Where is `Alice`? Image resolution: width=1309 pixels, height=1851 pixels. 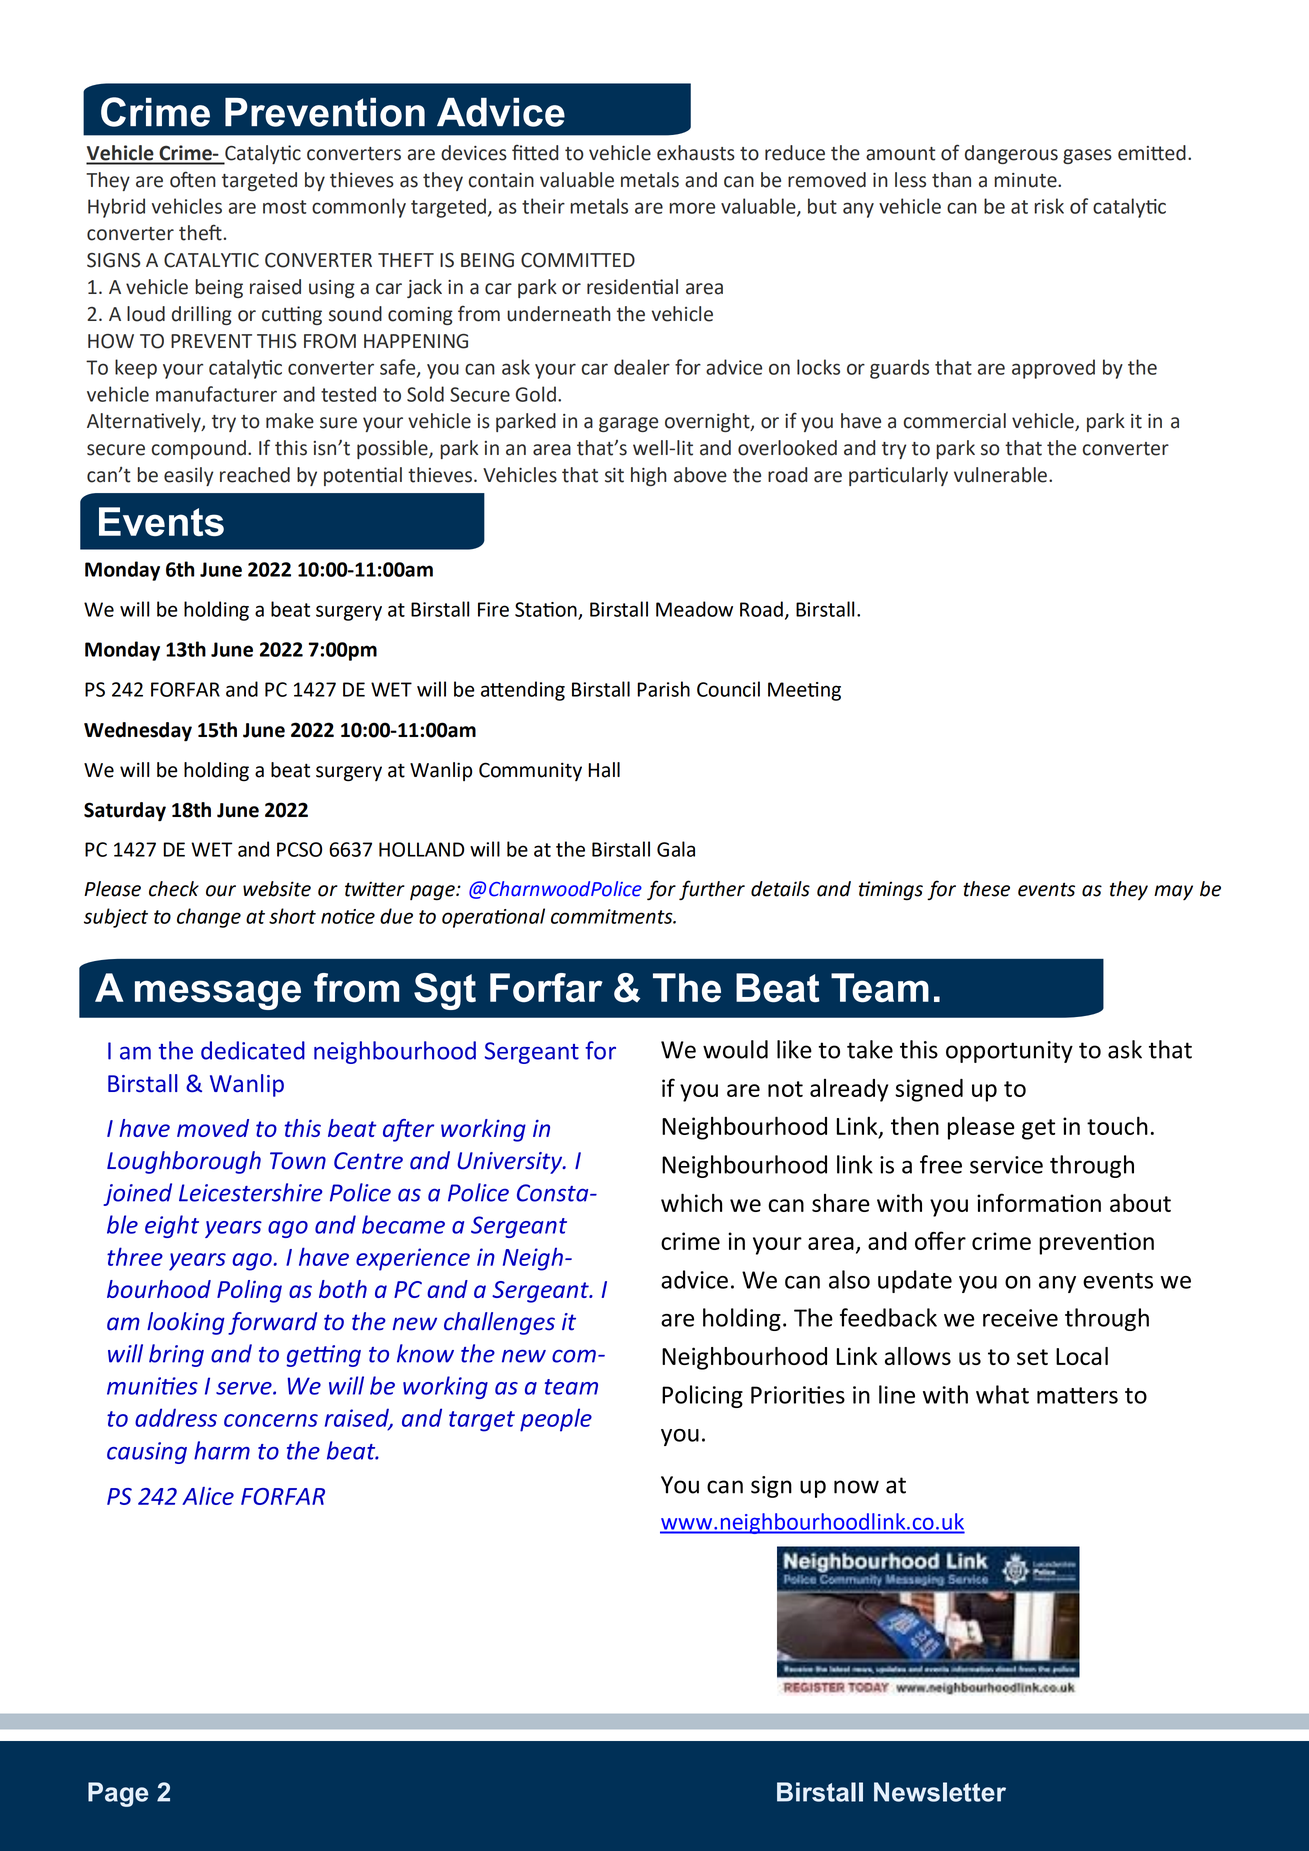 Alice is located at coordinates (208, 1496).
